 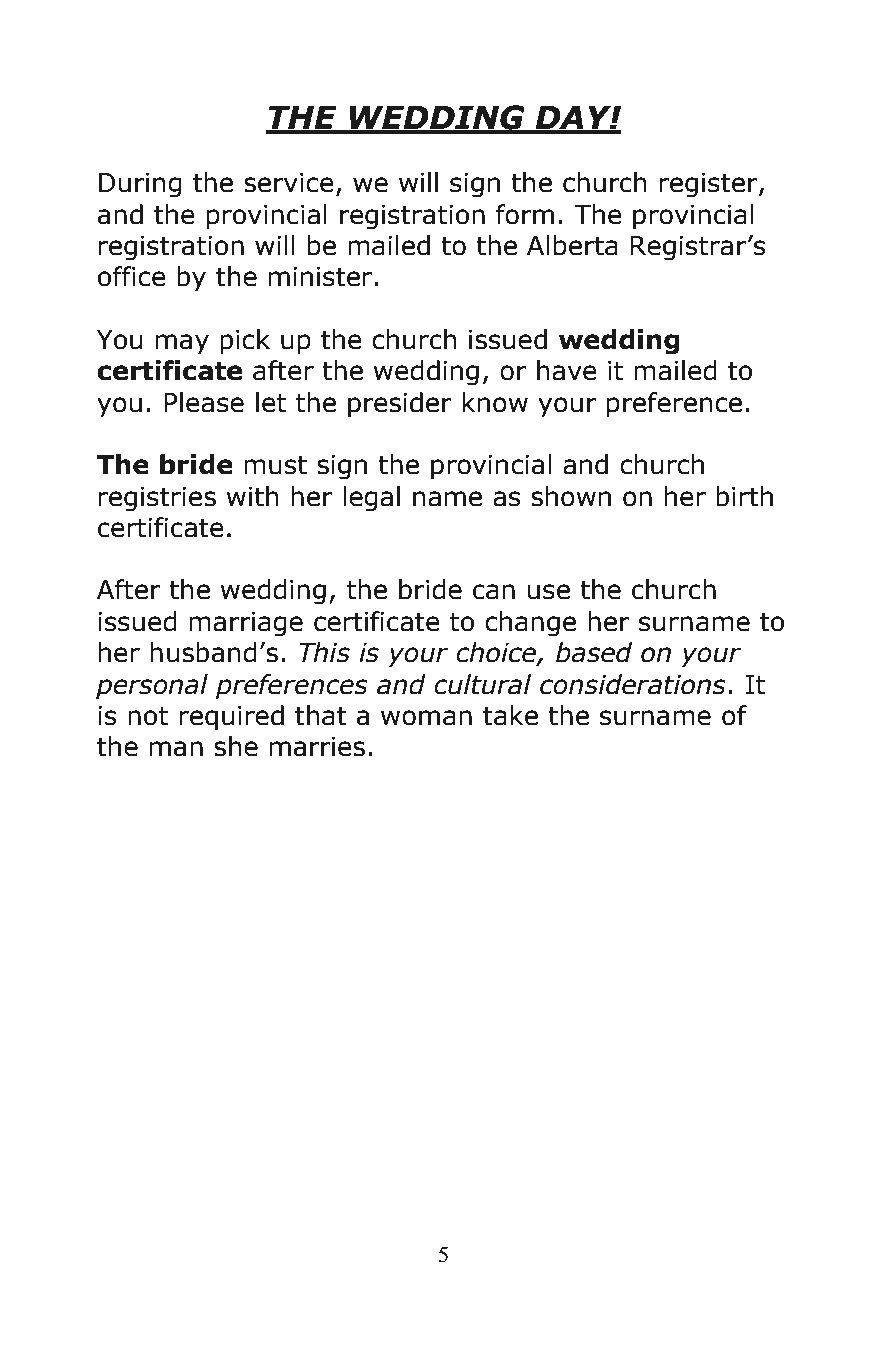 What do you see at coordinates (231, 718) in the screenshot?
I see `required` at bounding box center [231, 718].
